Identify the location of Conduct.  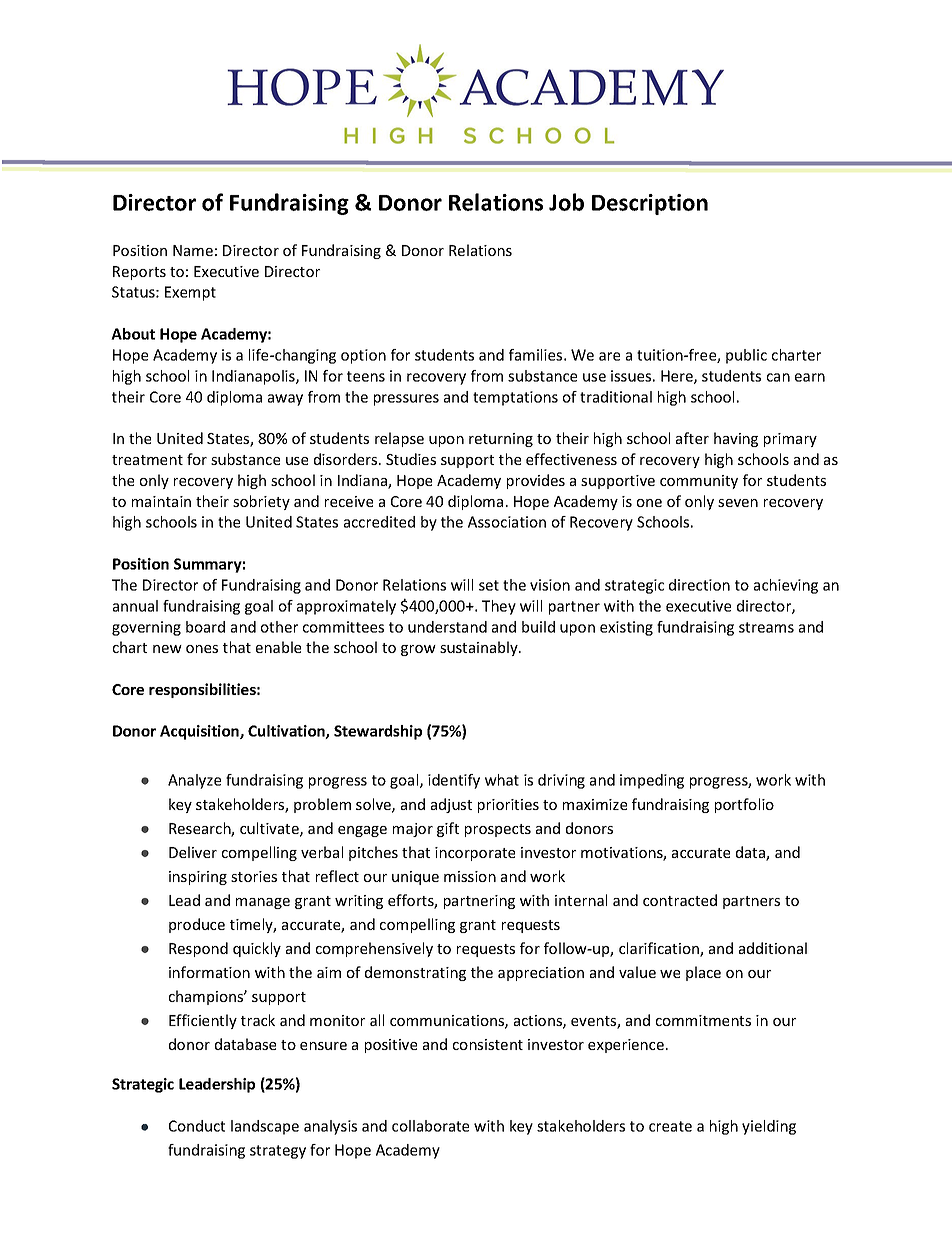
(197, 1126).
